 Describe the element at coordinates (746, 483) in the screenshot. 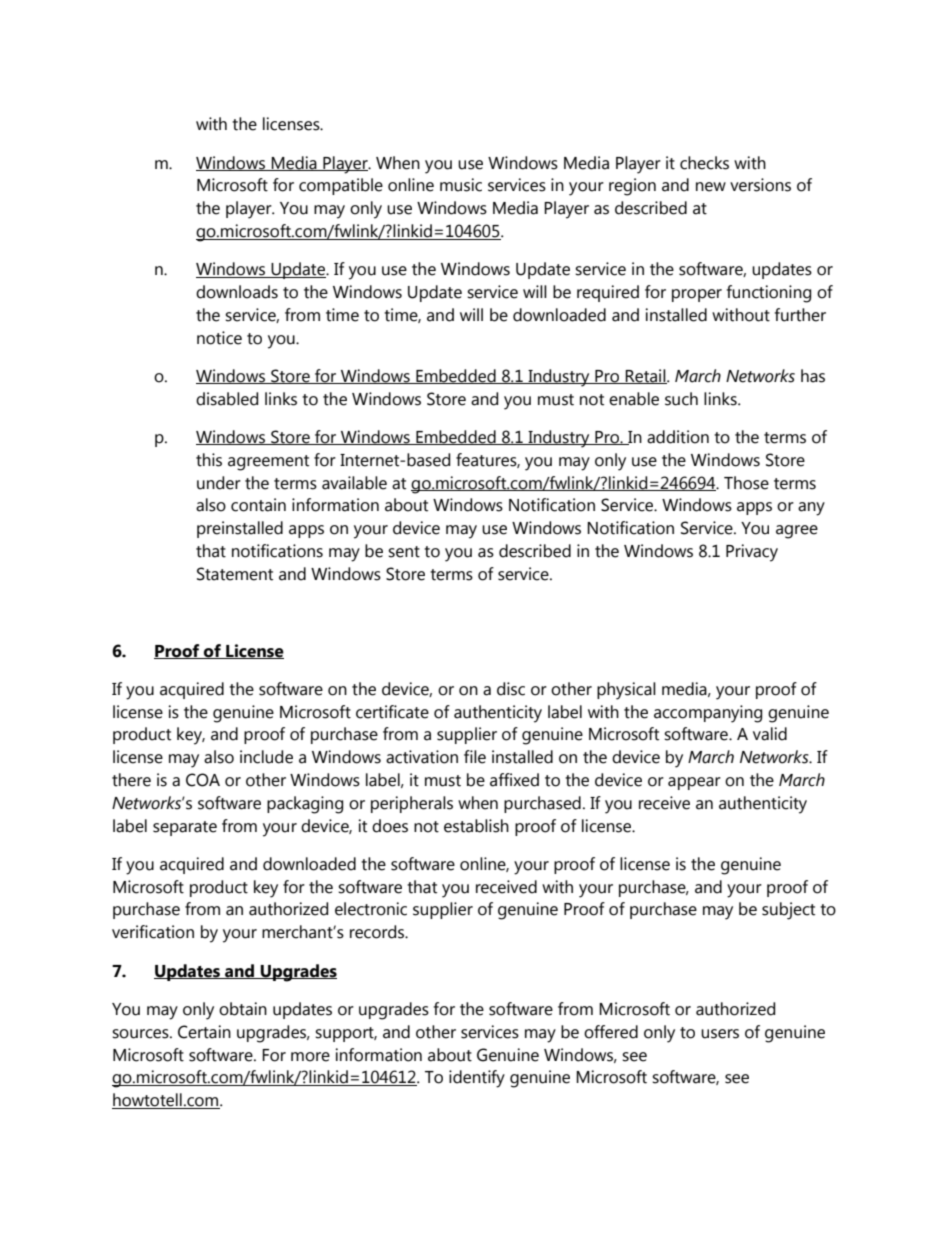

I see `Those` at that location.
